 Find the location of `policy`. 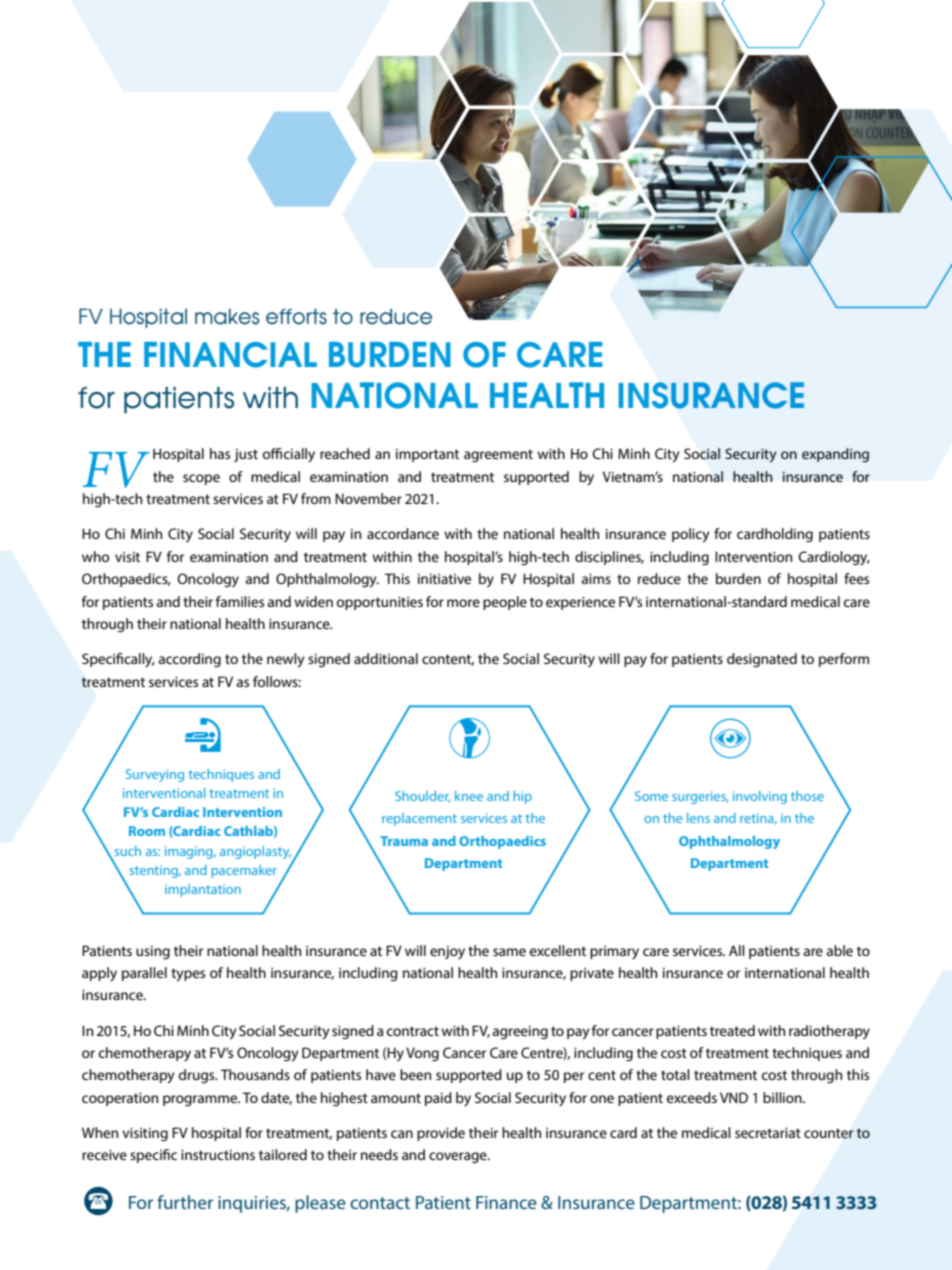

policy is located at coordinates (690, 535).
